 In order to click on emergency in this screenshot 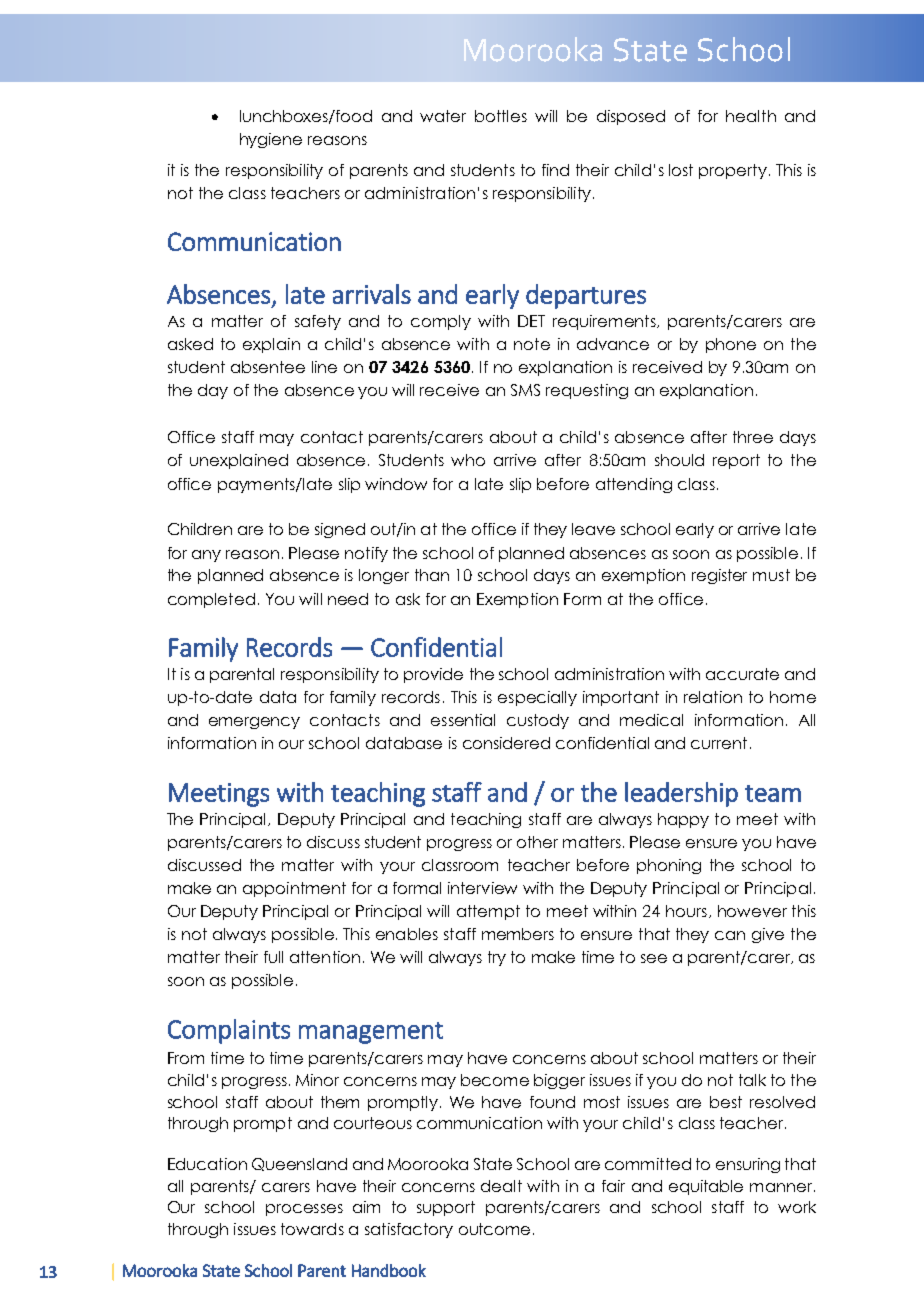, I will do `click(254, 723)`.
